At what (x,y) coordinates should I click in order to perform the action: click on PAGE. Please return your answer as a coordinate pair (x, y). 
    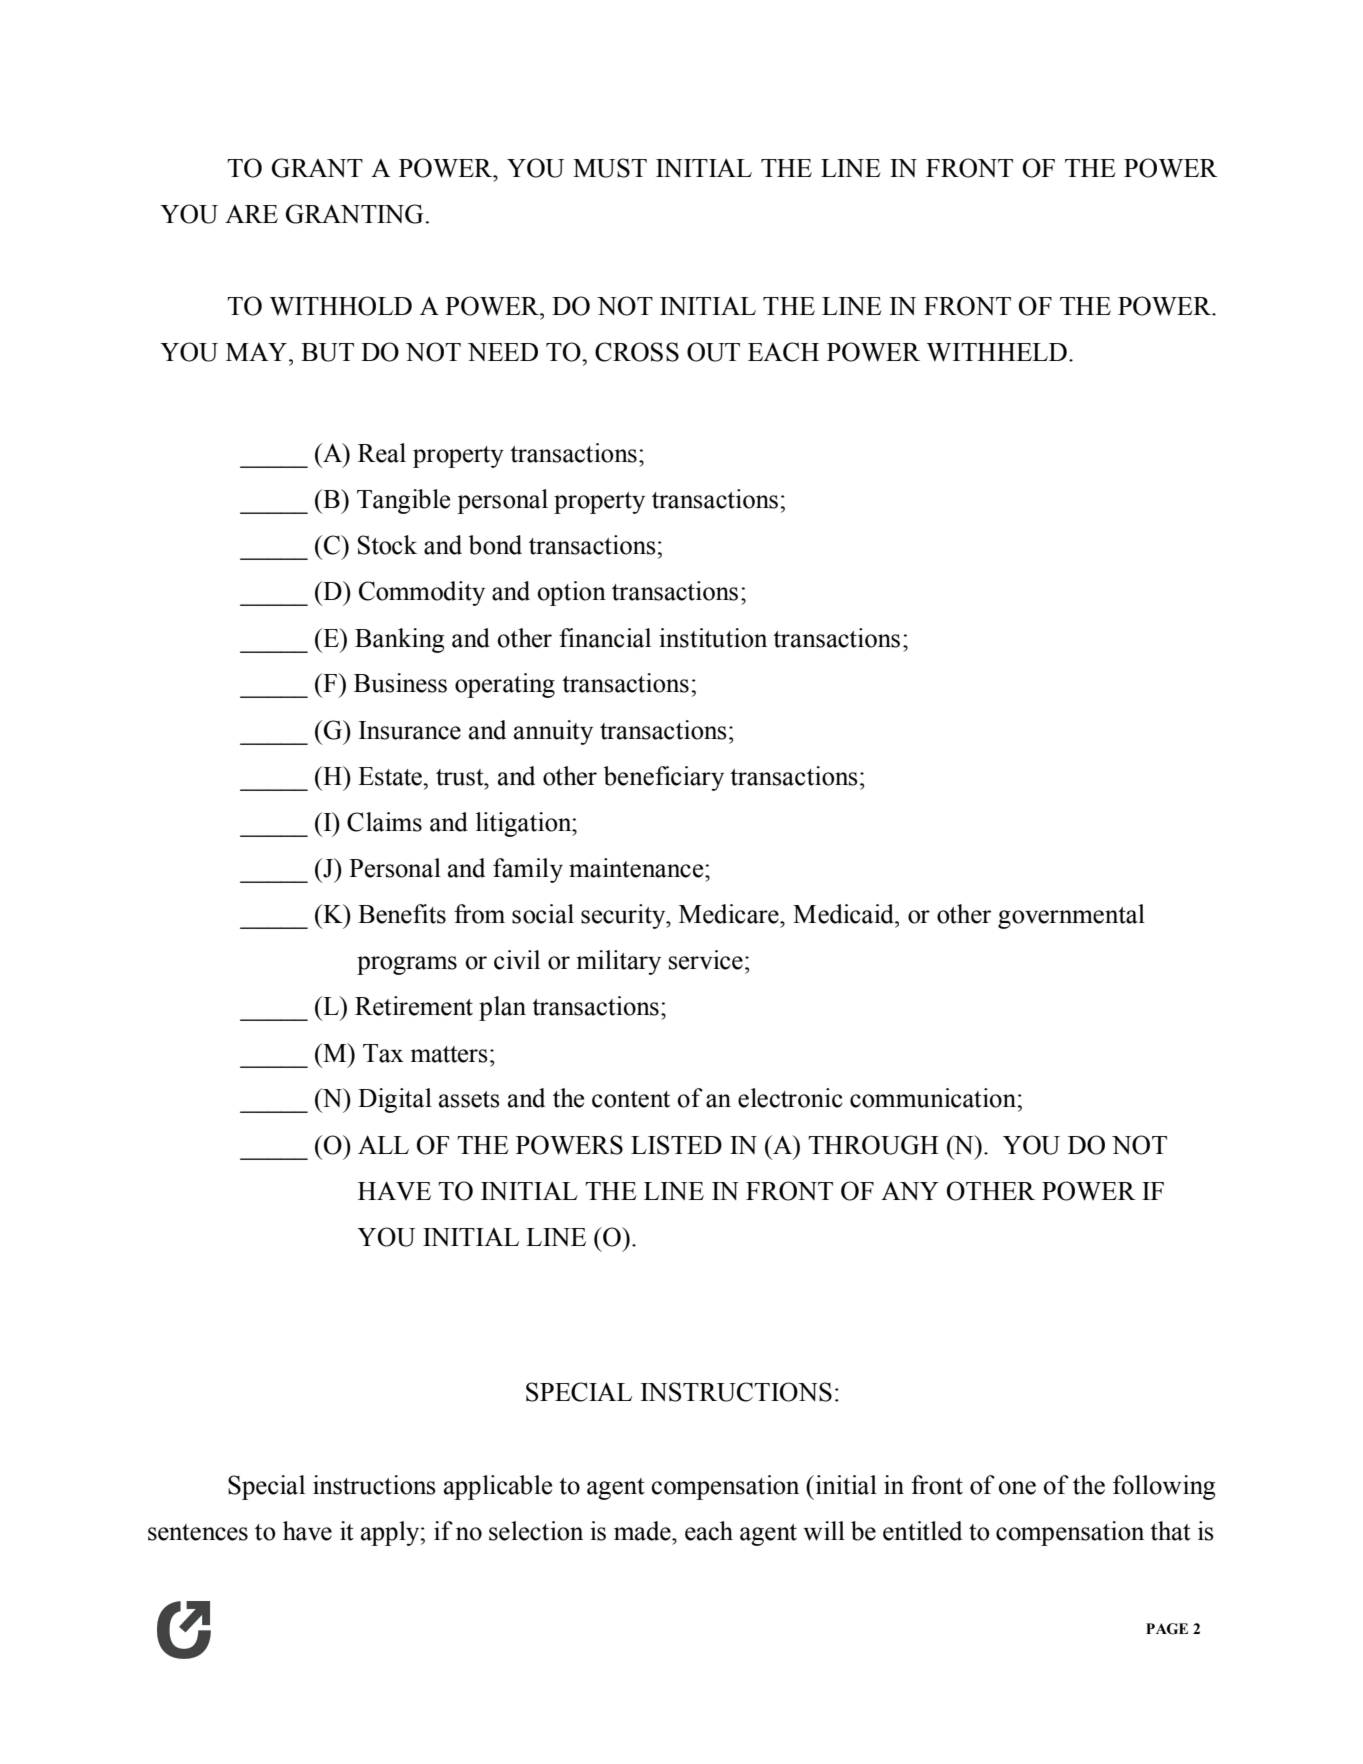
    Looking at the image, I should click on (1167, 1629).
